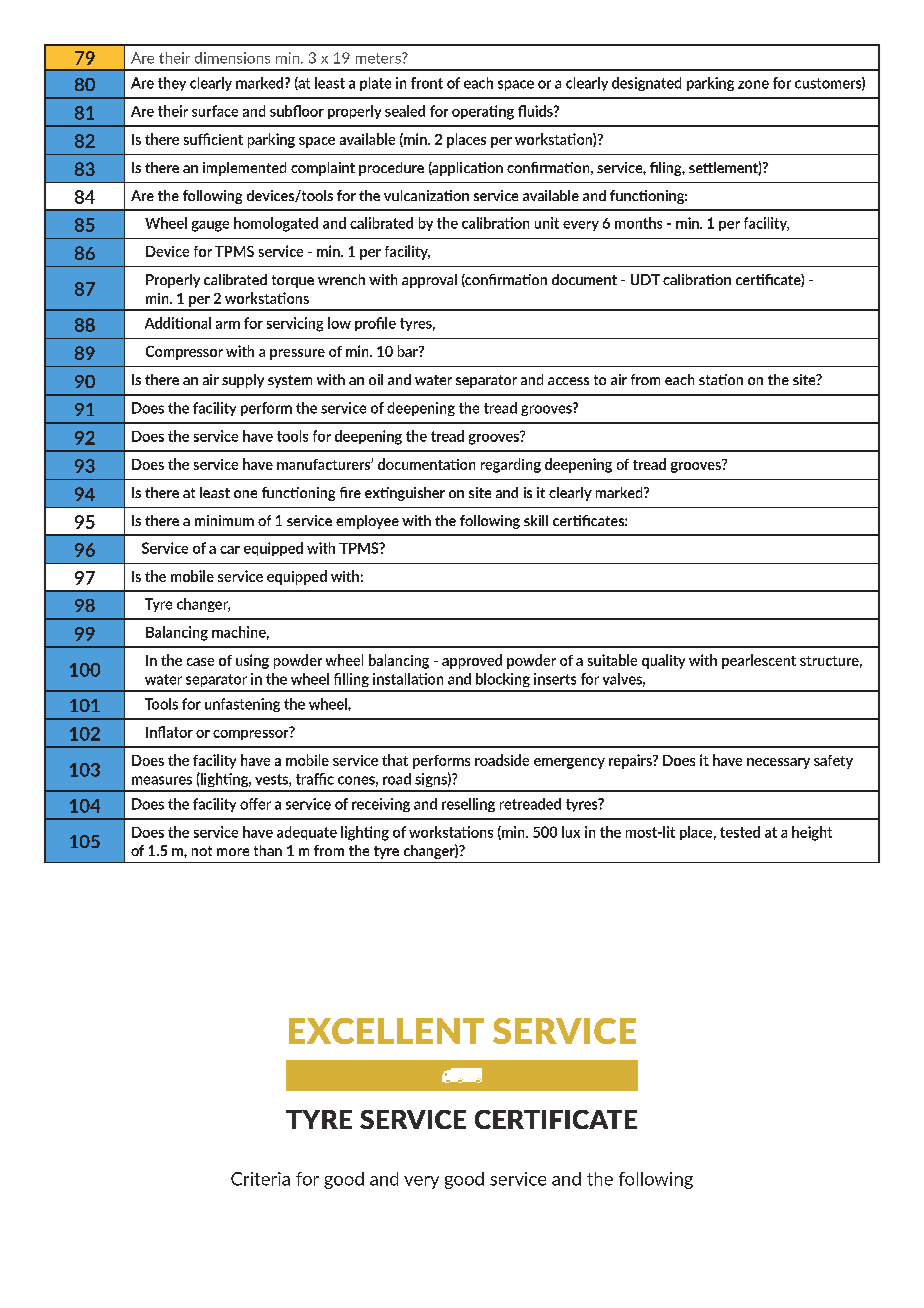  I want to click on Criteria, so click(260, 1179).
